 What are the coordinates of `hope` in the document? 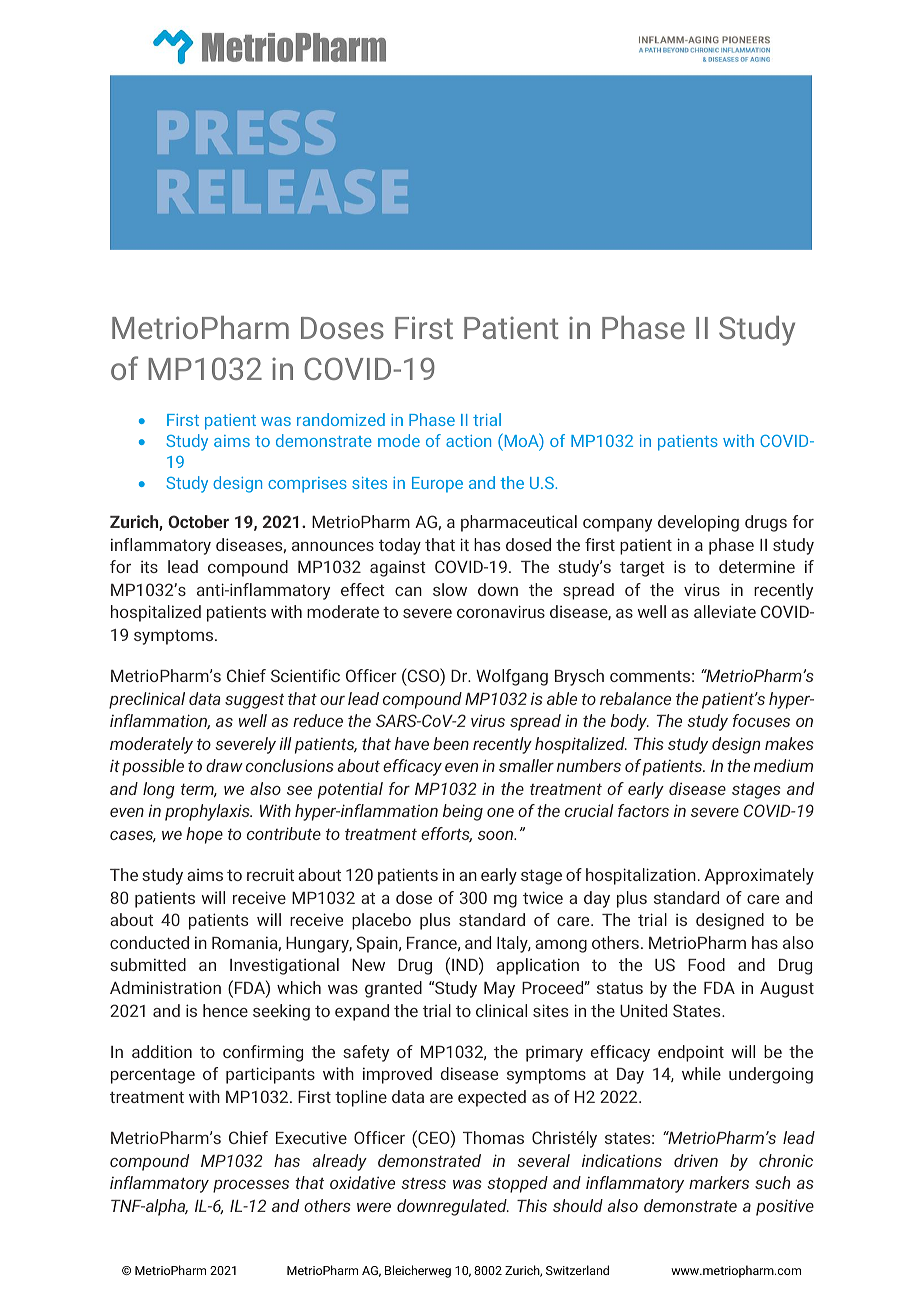 It's located at (204, 835).
